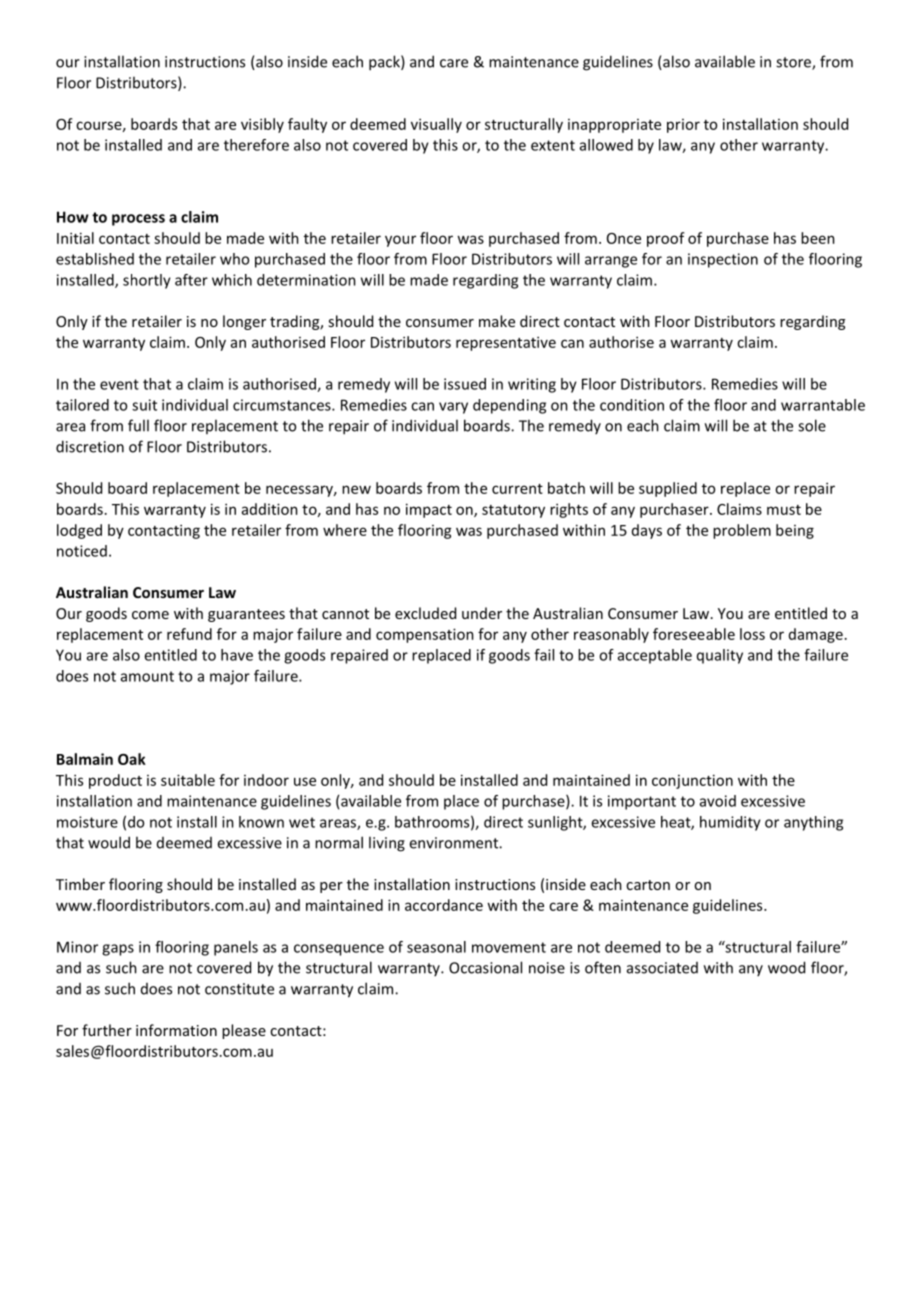 This screenshot has width=924, height=1307. What do you see at coordinates (668, 489) in the screenshot?
I see `supplied` at bounding box center [668, 489].
